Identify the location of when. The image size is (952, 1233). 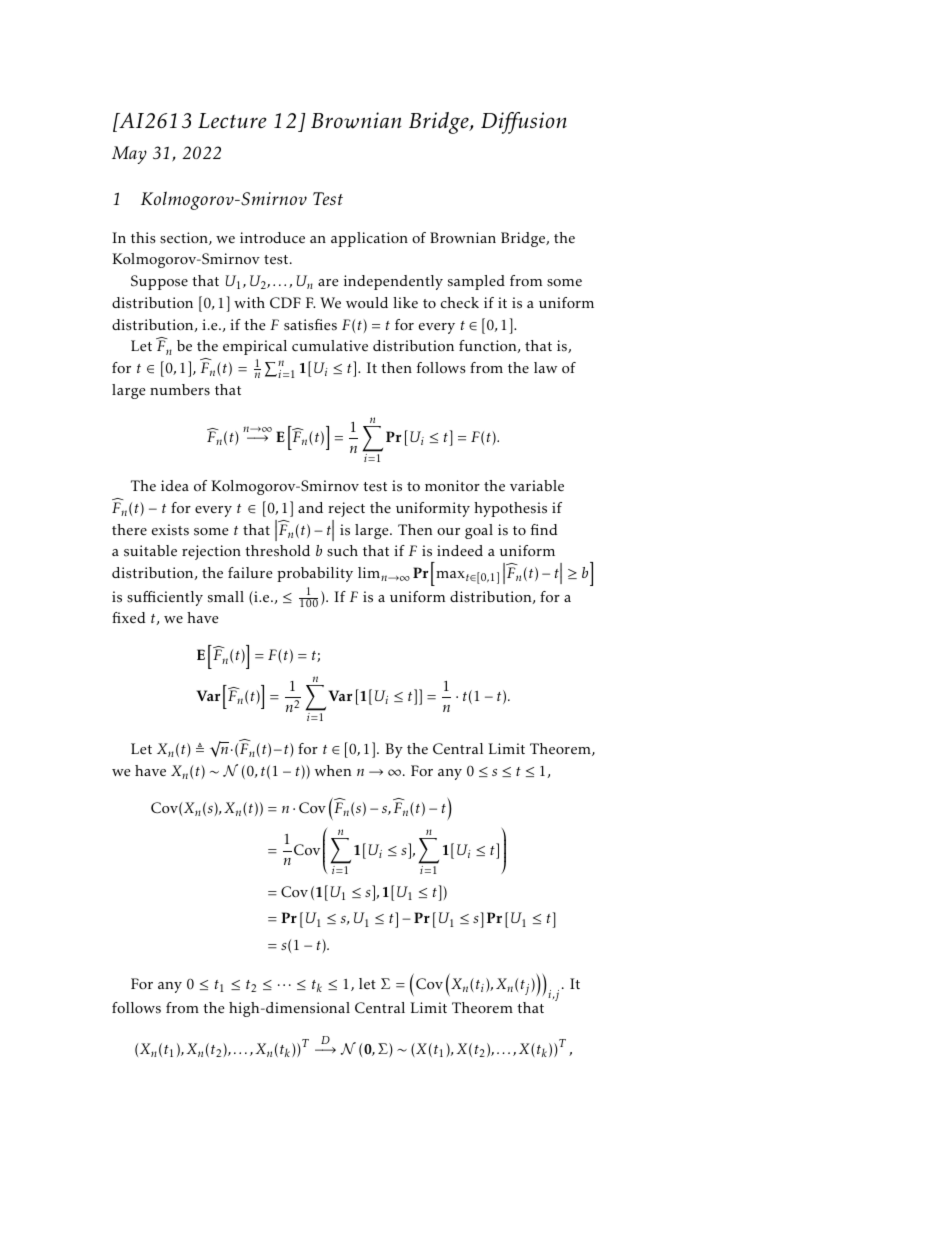
(333, 771).
